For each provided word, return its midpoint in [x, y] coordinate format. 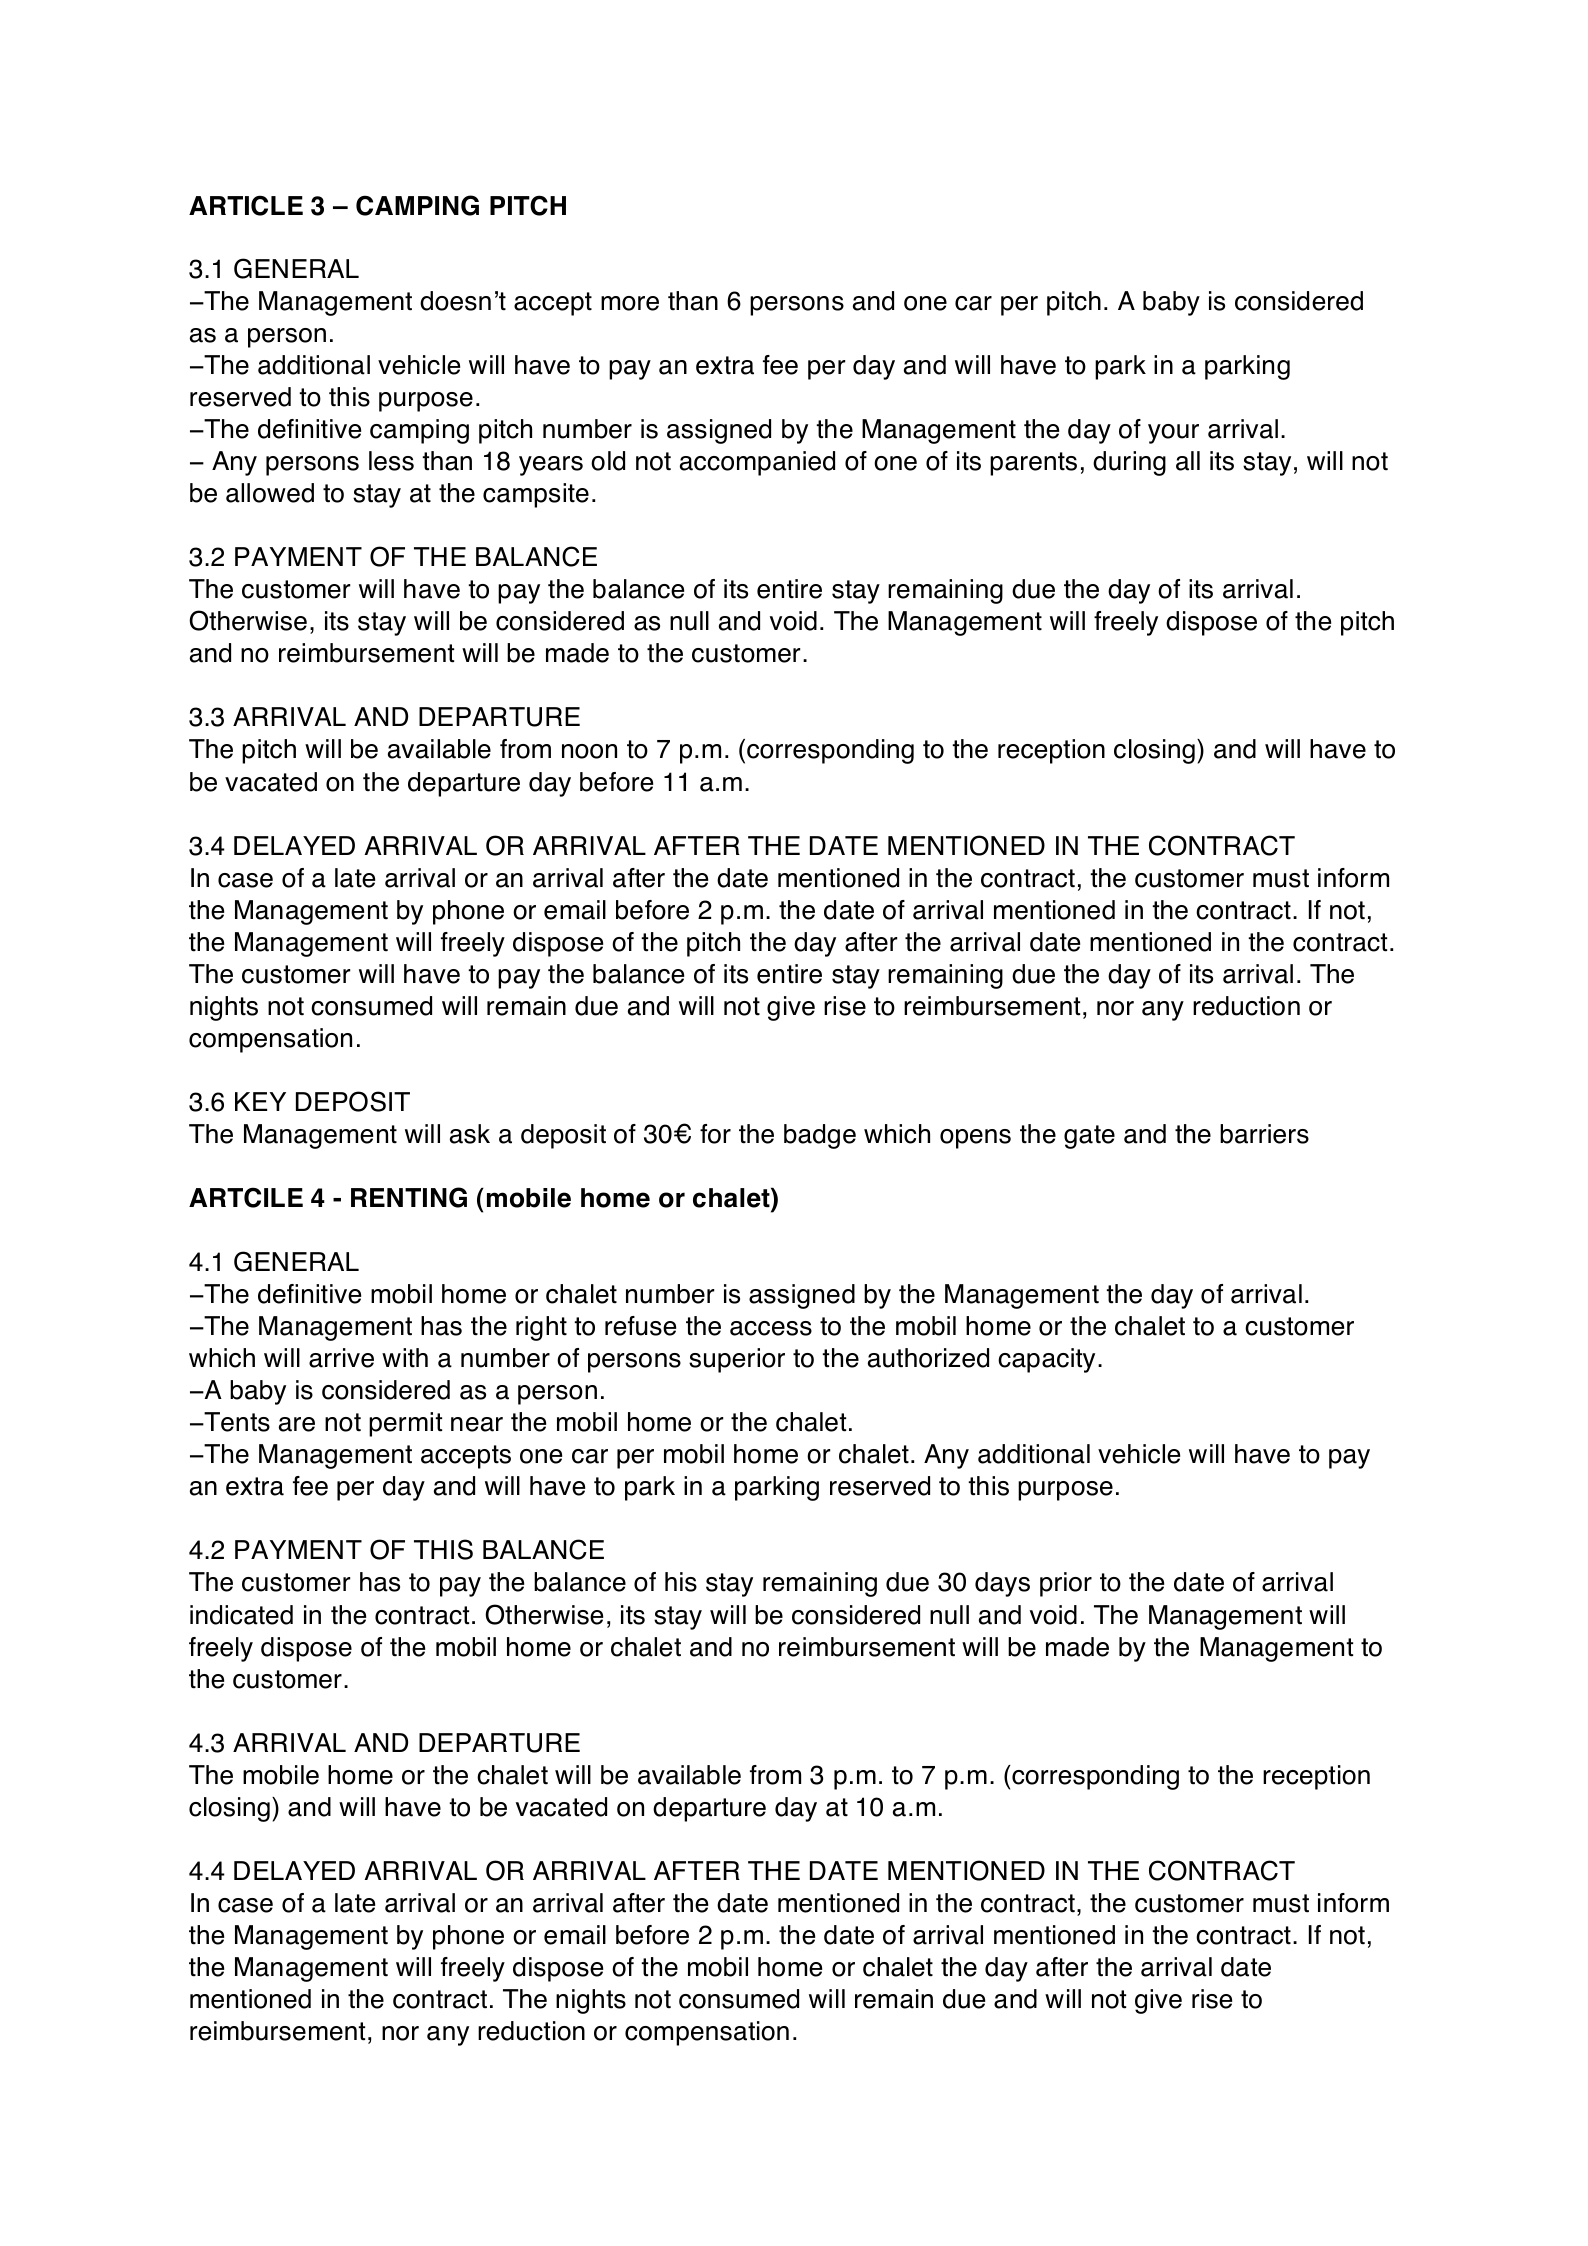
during [1129, 463]
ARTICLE [246, 205]
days [1002, 1584]
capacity [1046, 1360]
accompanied [757, 463]
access [771, 1328]
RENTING [409, 1197]
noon [589, 751]
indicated [241, 1615]
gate [1089, 1137]
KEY [260, 1101]
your [1173, 434]
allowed [270, 493]
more [630, 303]
